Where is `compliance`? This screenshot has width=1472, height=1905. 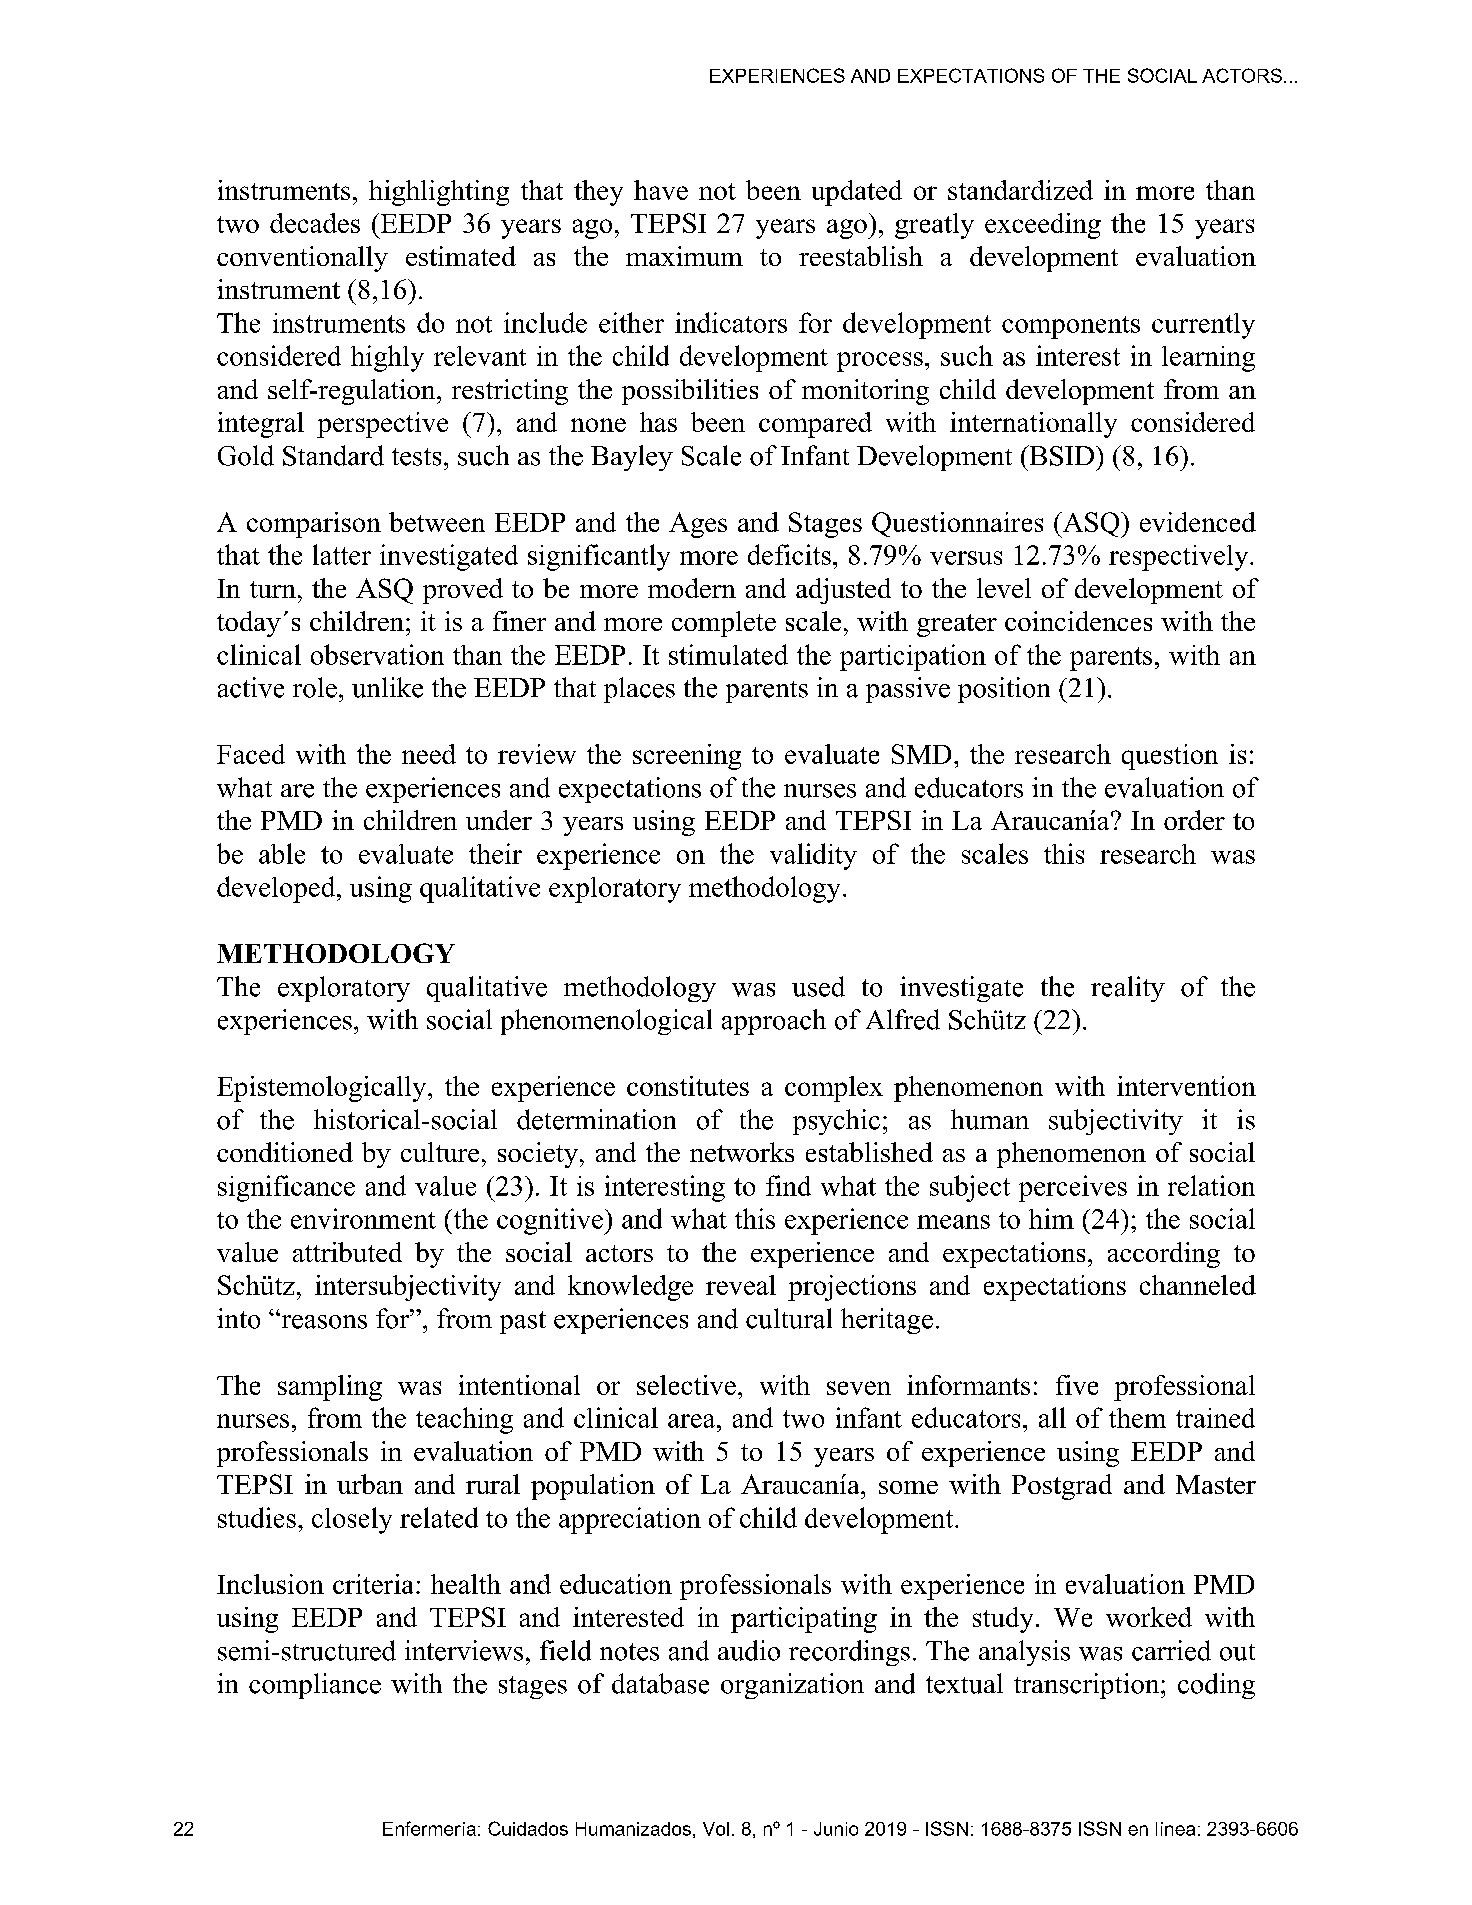
compliance is located at coordinates (315, 1686).
